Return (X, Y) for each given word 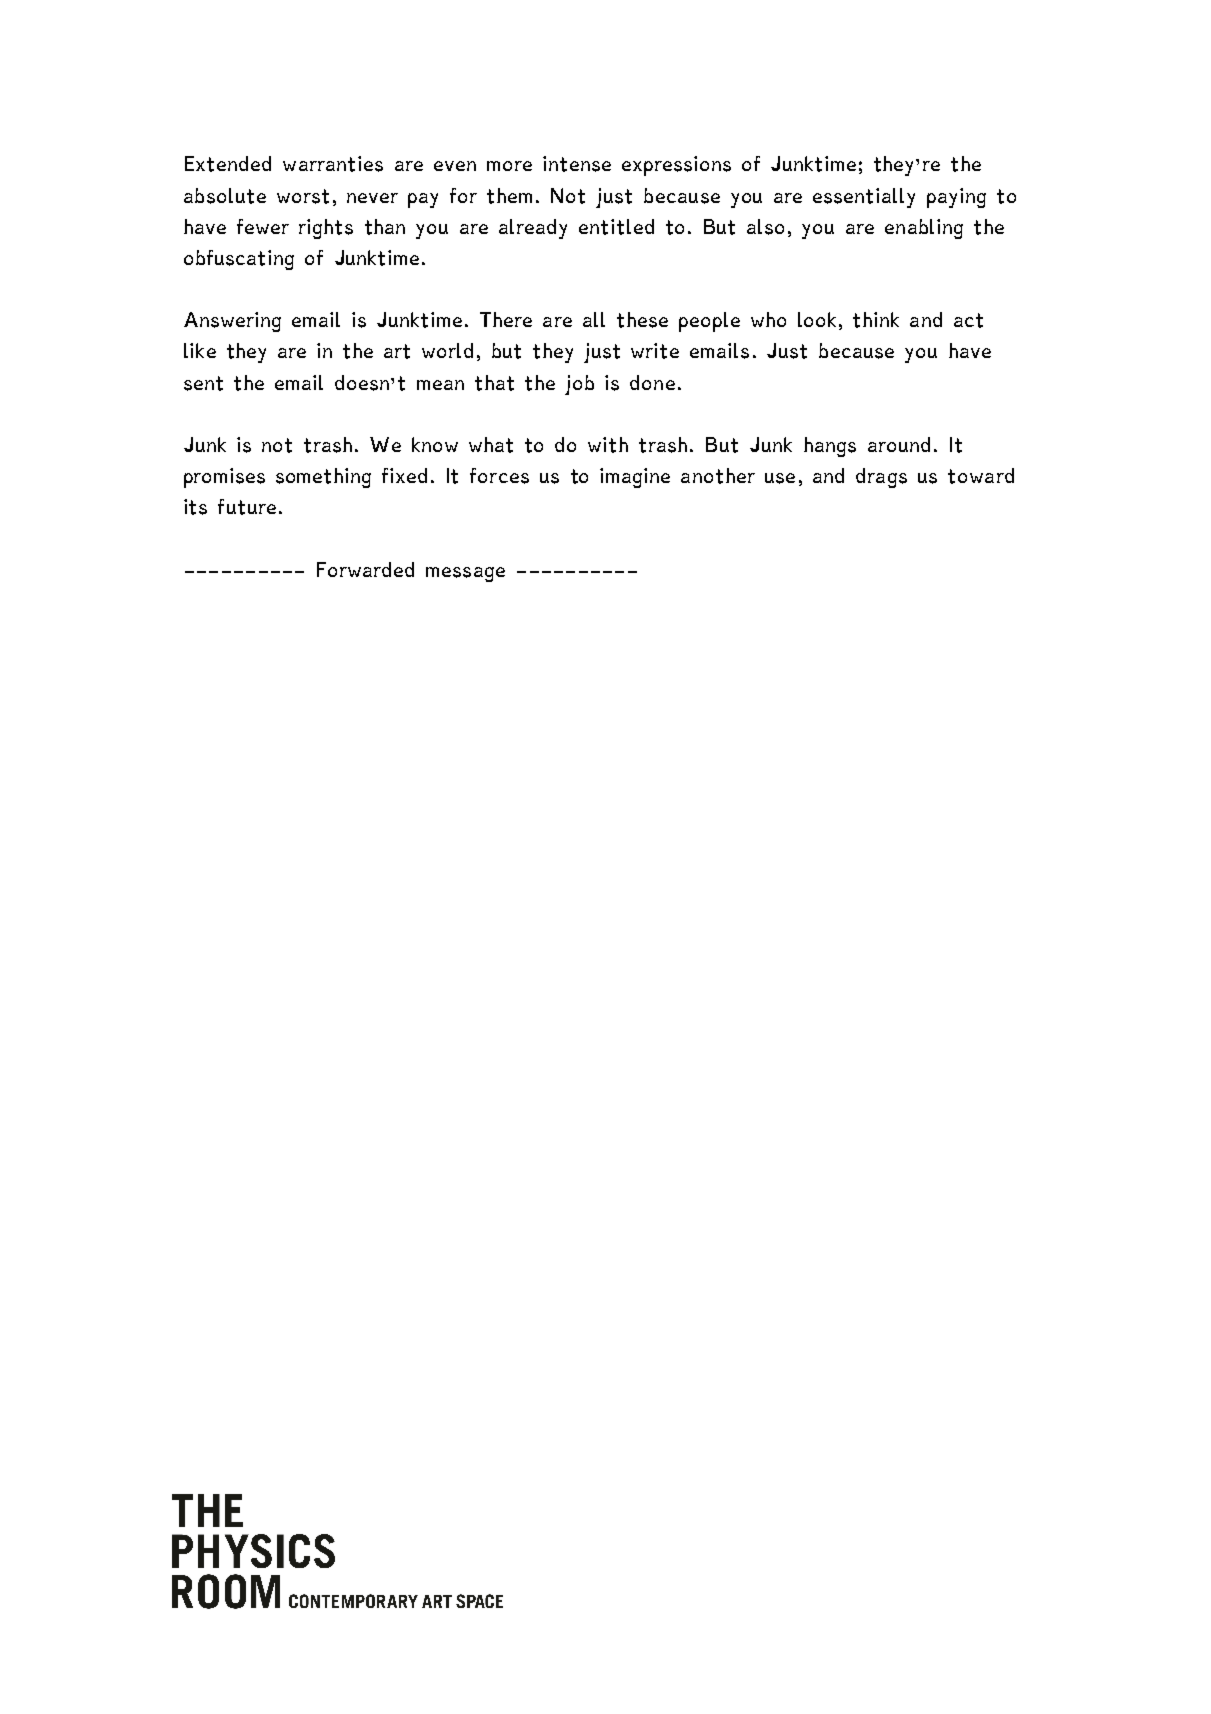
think (876, 320)
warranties (333, 164)
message (465, 574)
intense (577, 164)
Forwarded (365, 569)
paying (956, 198)
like (200, 350)
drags (881, 478)
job (579, 385)
